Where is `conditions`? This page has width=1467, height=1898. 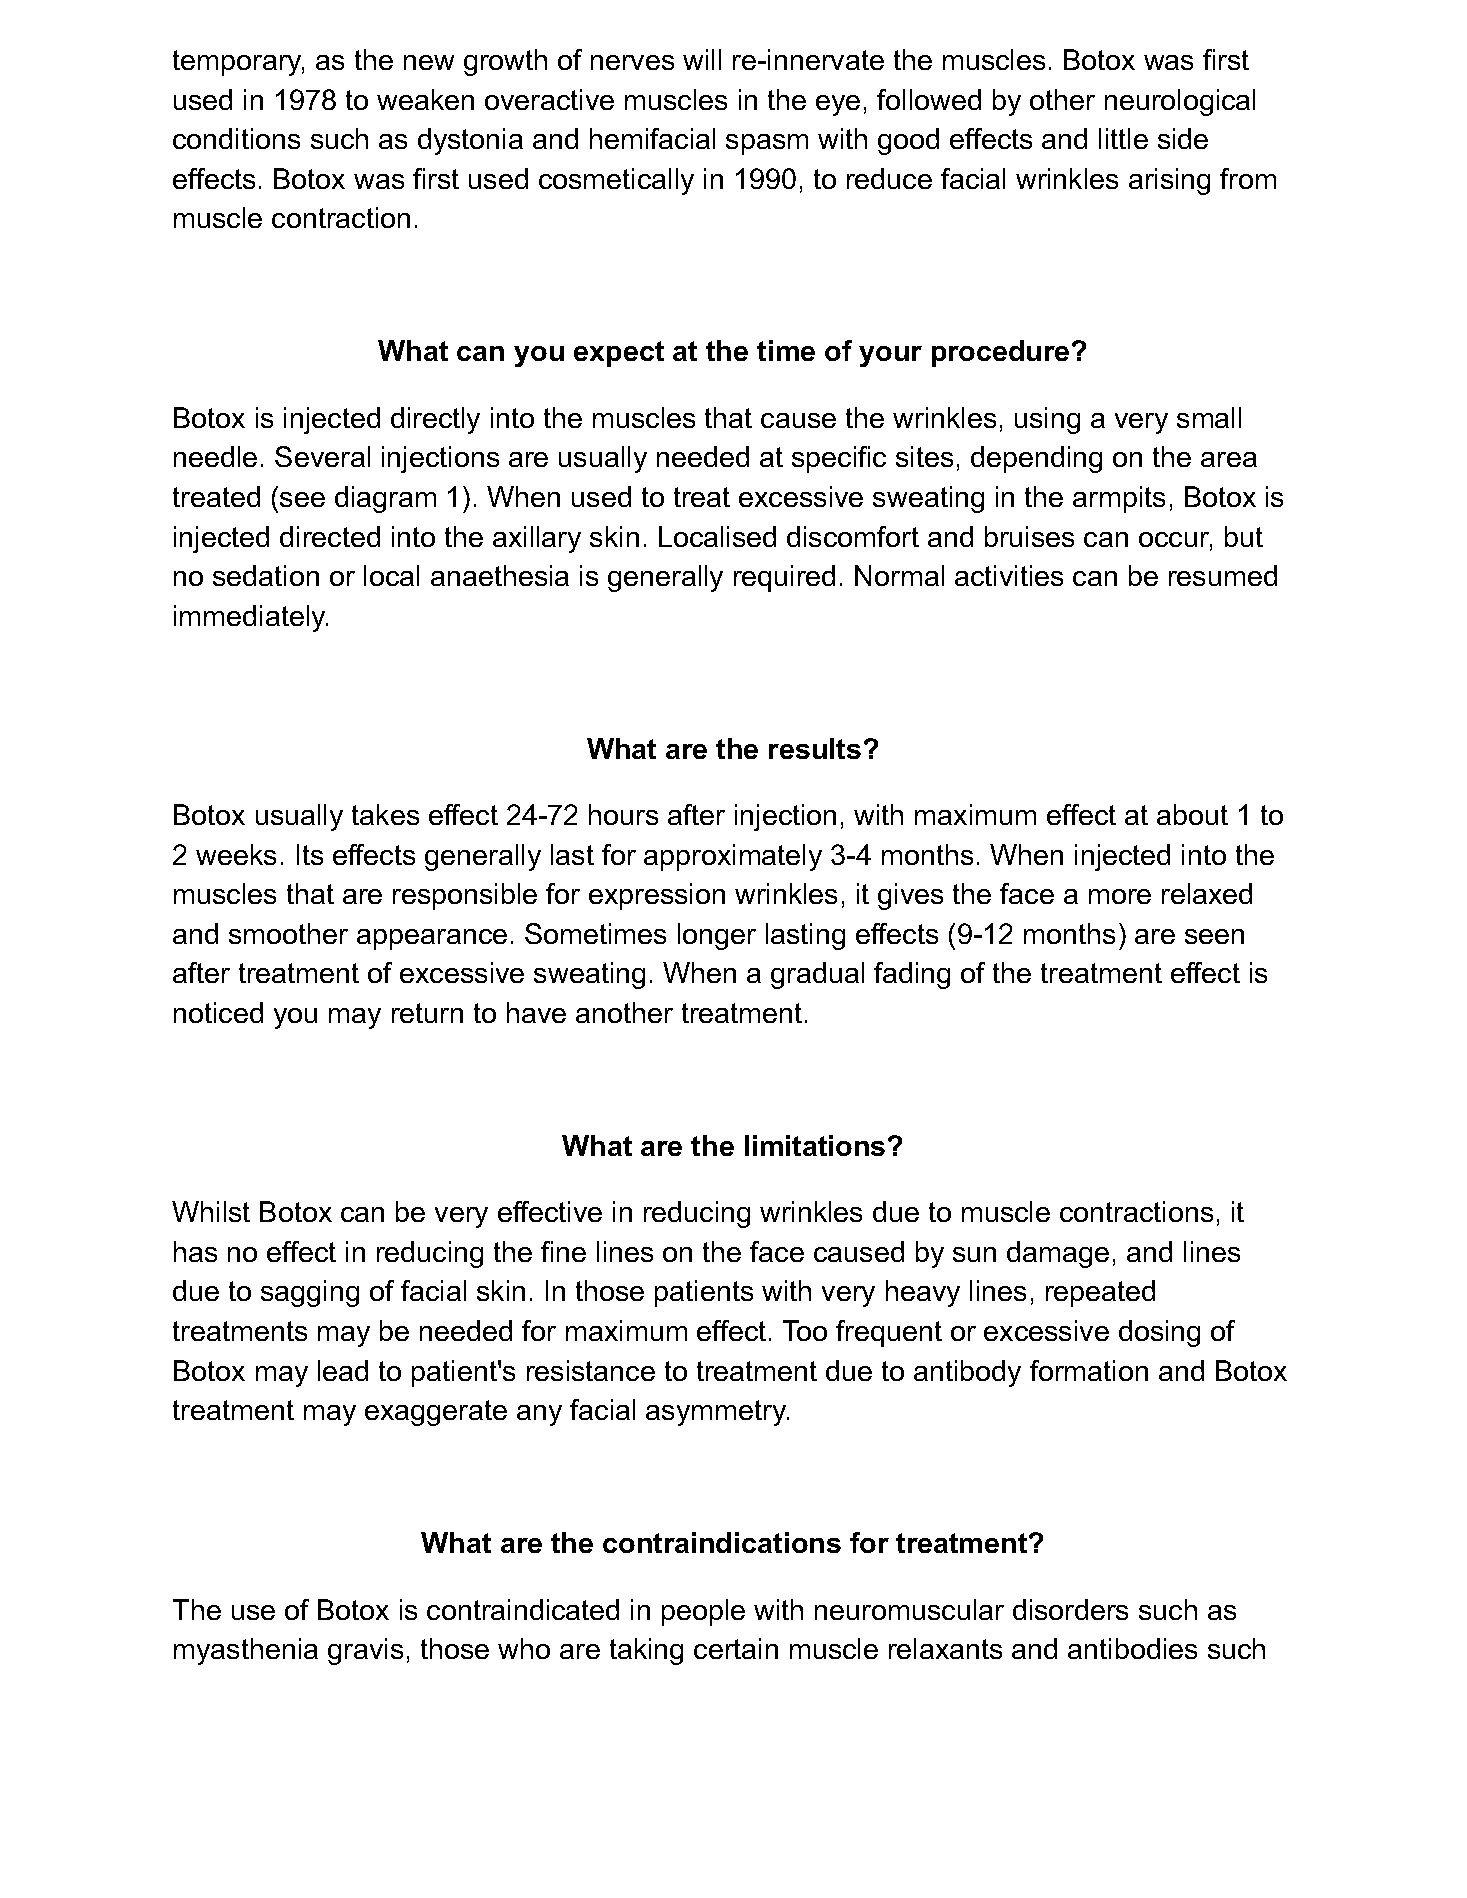 conditions is located at coordinates (236, 138).
